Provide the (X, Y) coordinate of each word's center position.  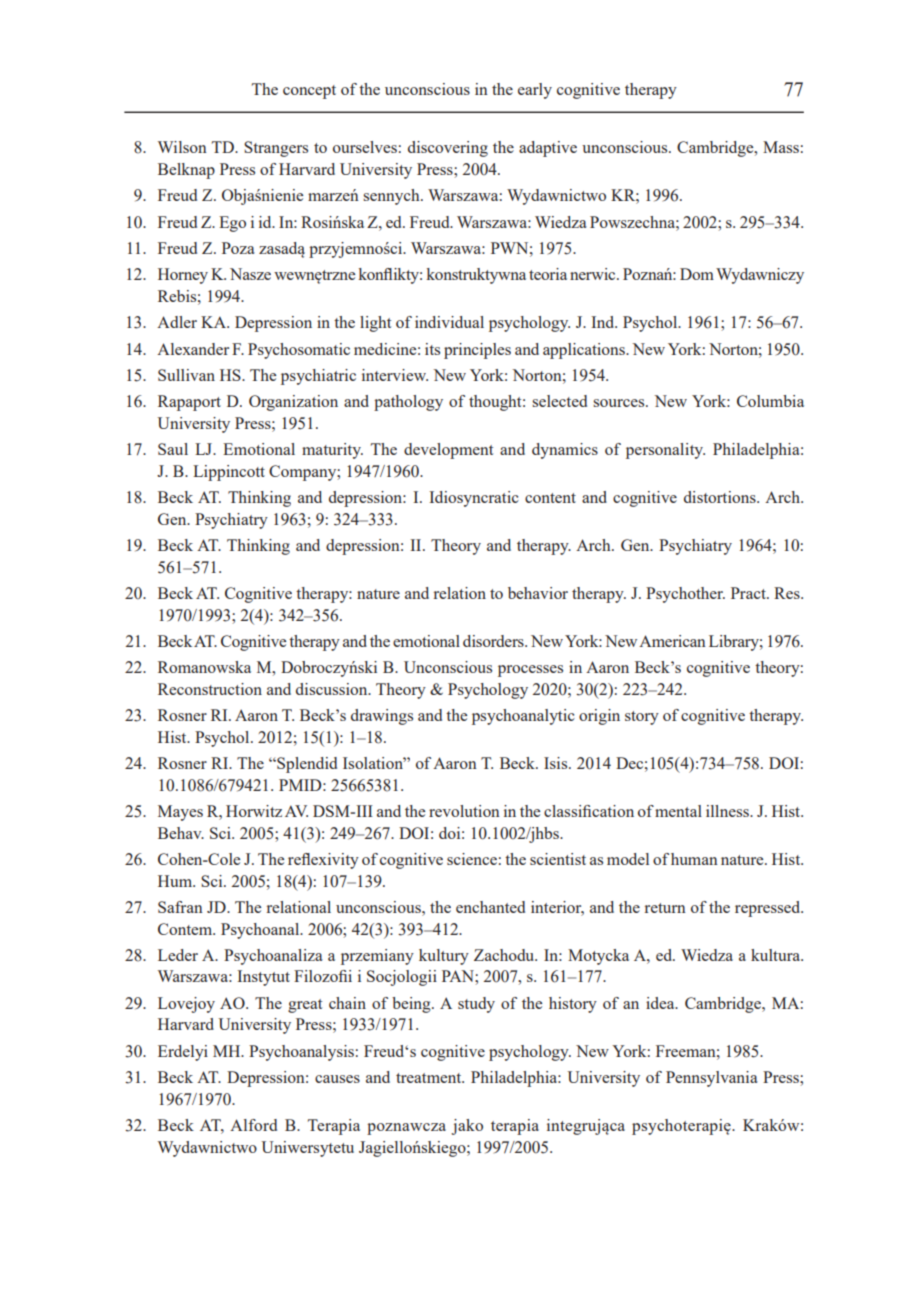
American (672, 641)
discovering (448, 149)
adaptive (548, 149)
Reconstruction (210, 689)
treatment (430, 1078)
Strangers (276, 149)
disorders (494, 641)
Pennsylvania (712, 1079)
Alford (253, 1125)
